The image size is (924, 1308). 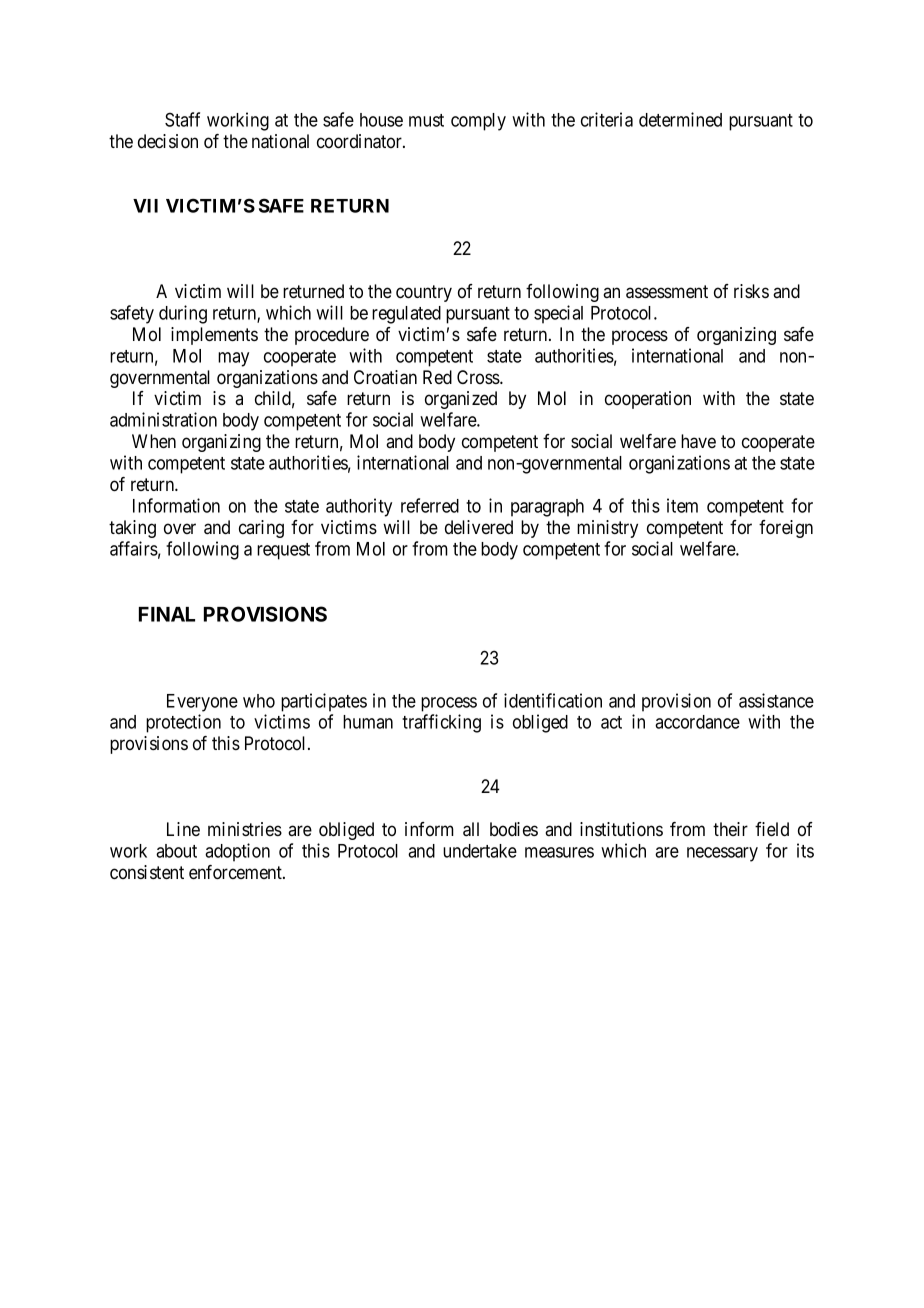 What do you see at coordinates (237, 852) in the screenshot?
I see `adoption` at bounding box center [237, 852].
